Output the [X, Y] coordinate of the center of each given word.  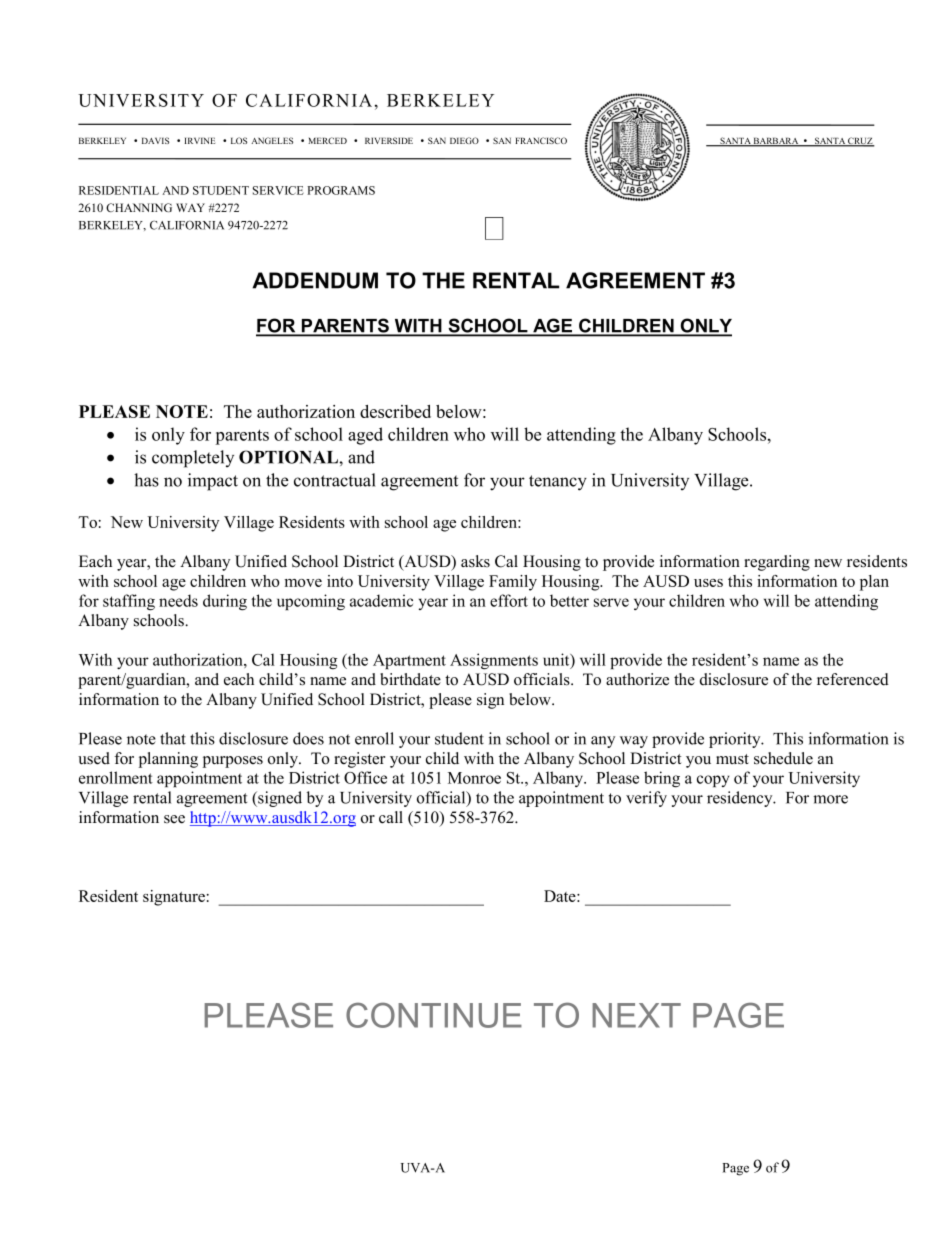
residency [741, 799]
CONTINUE [434, 1015]
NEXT [636, 1015]
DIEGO [464, 140]
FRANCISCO [541, 140]
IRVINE [200, 141]
